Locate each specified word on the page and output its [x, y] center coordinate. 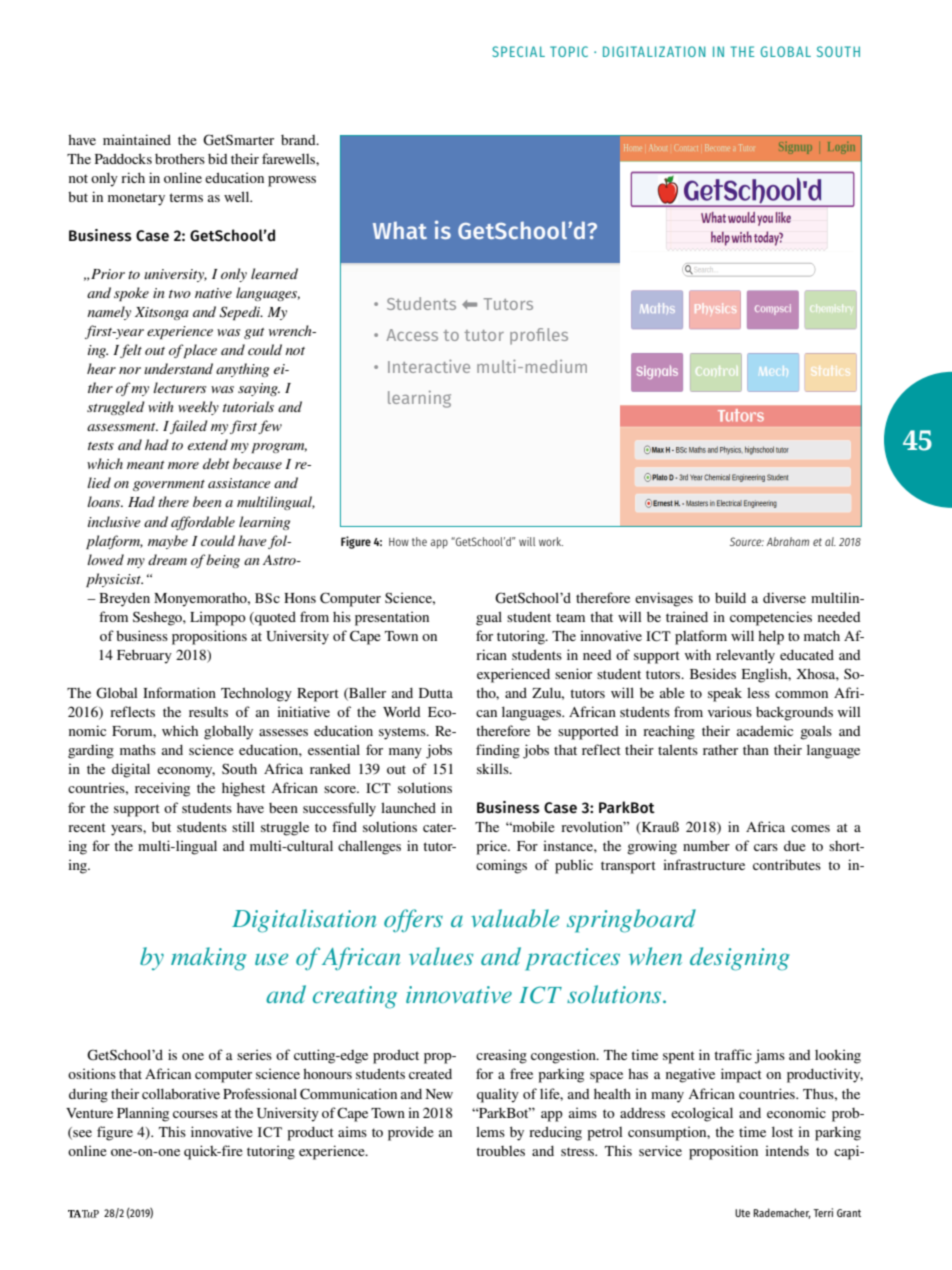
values [441, 956]
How [399, 542]
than [756, 750]
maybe [168, 542]
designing [740, 959]
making [209, 959]
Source [747, 541]
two [180, 294]
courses [195, 1114]
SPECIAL [518, 51]
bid [217, 158]
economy [186, 772]
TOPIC [569, 51]
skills [494, 768]
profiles [539, 336]
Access [412, 335]
